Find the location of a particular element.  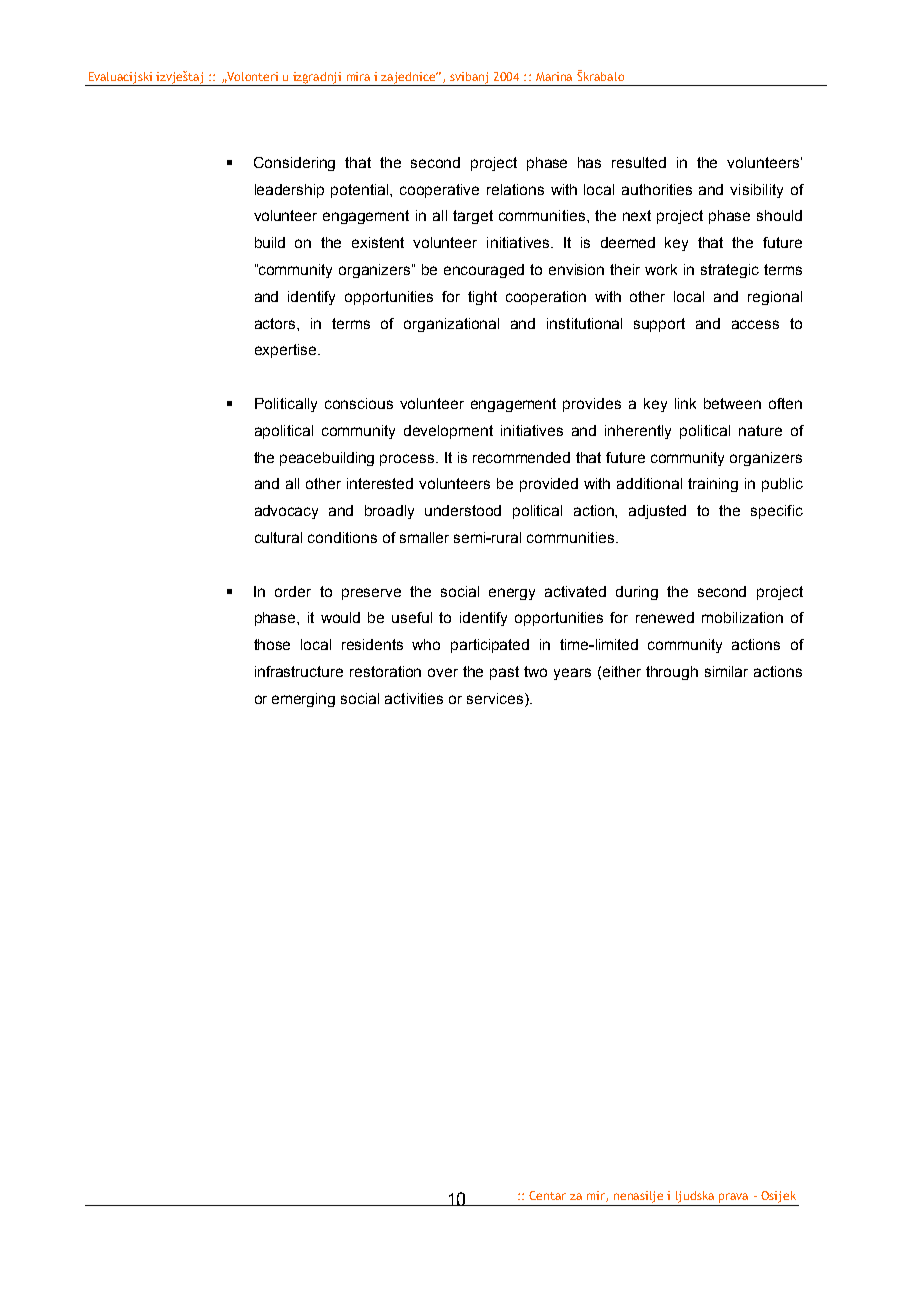

would is located at coordinates (340, 617).
